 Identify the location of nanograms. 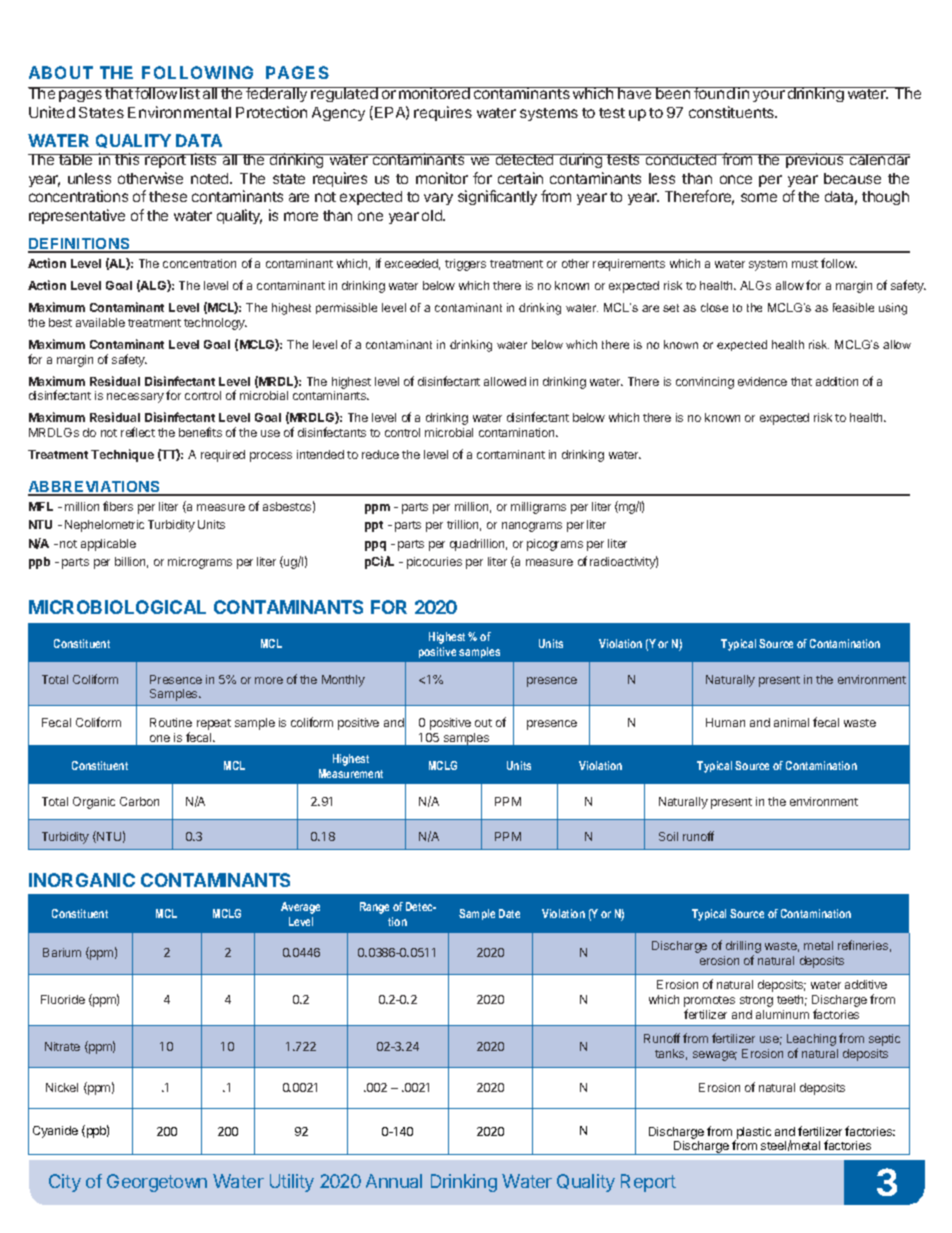
(532, 527).
